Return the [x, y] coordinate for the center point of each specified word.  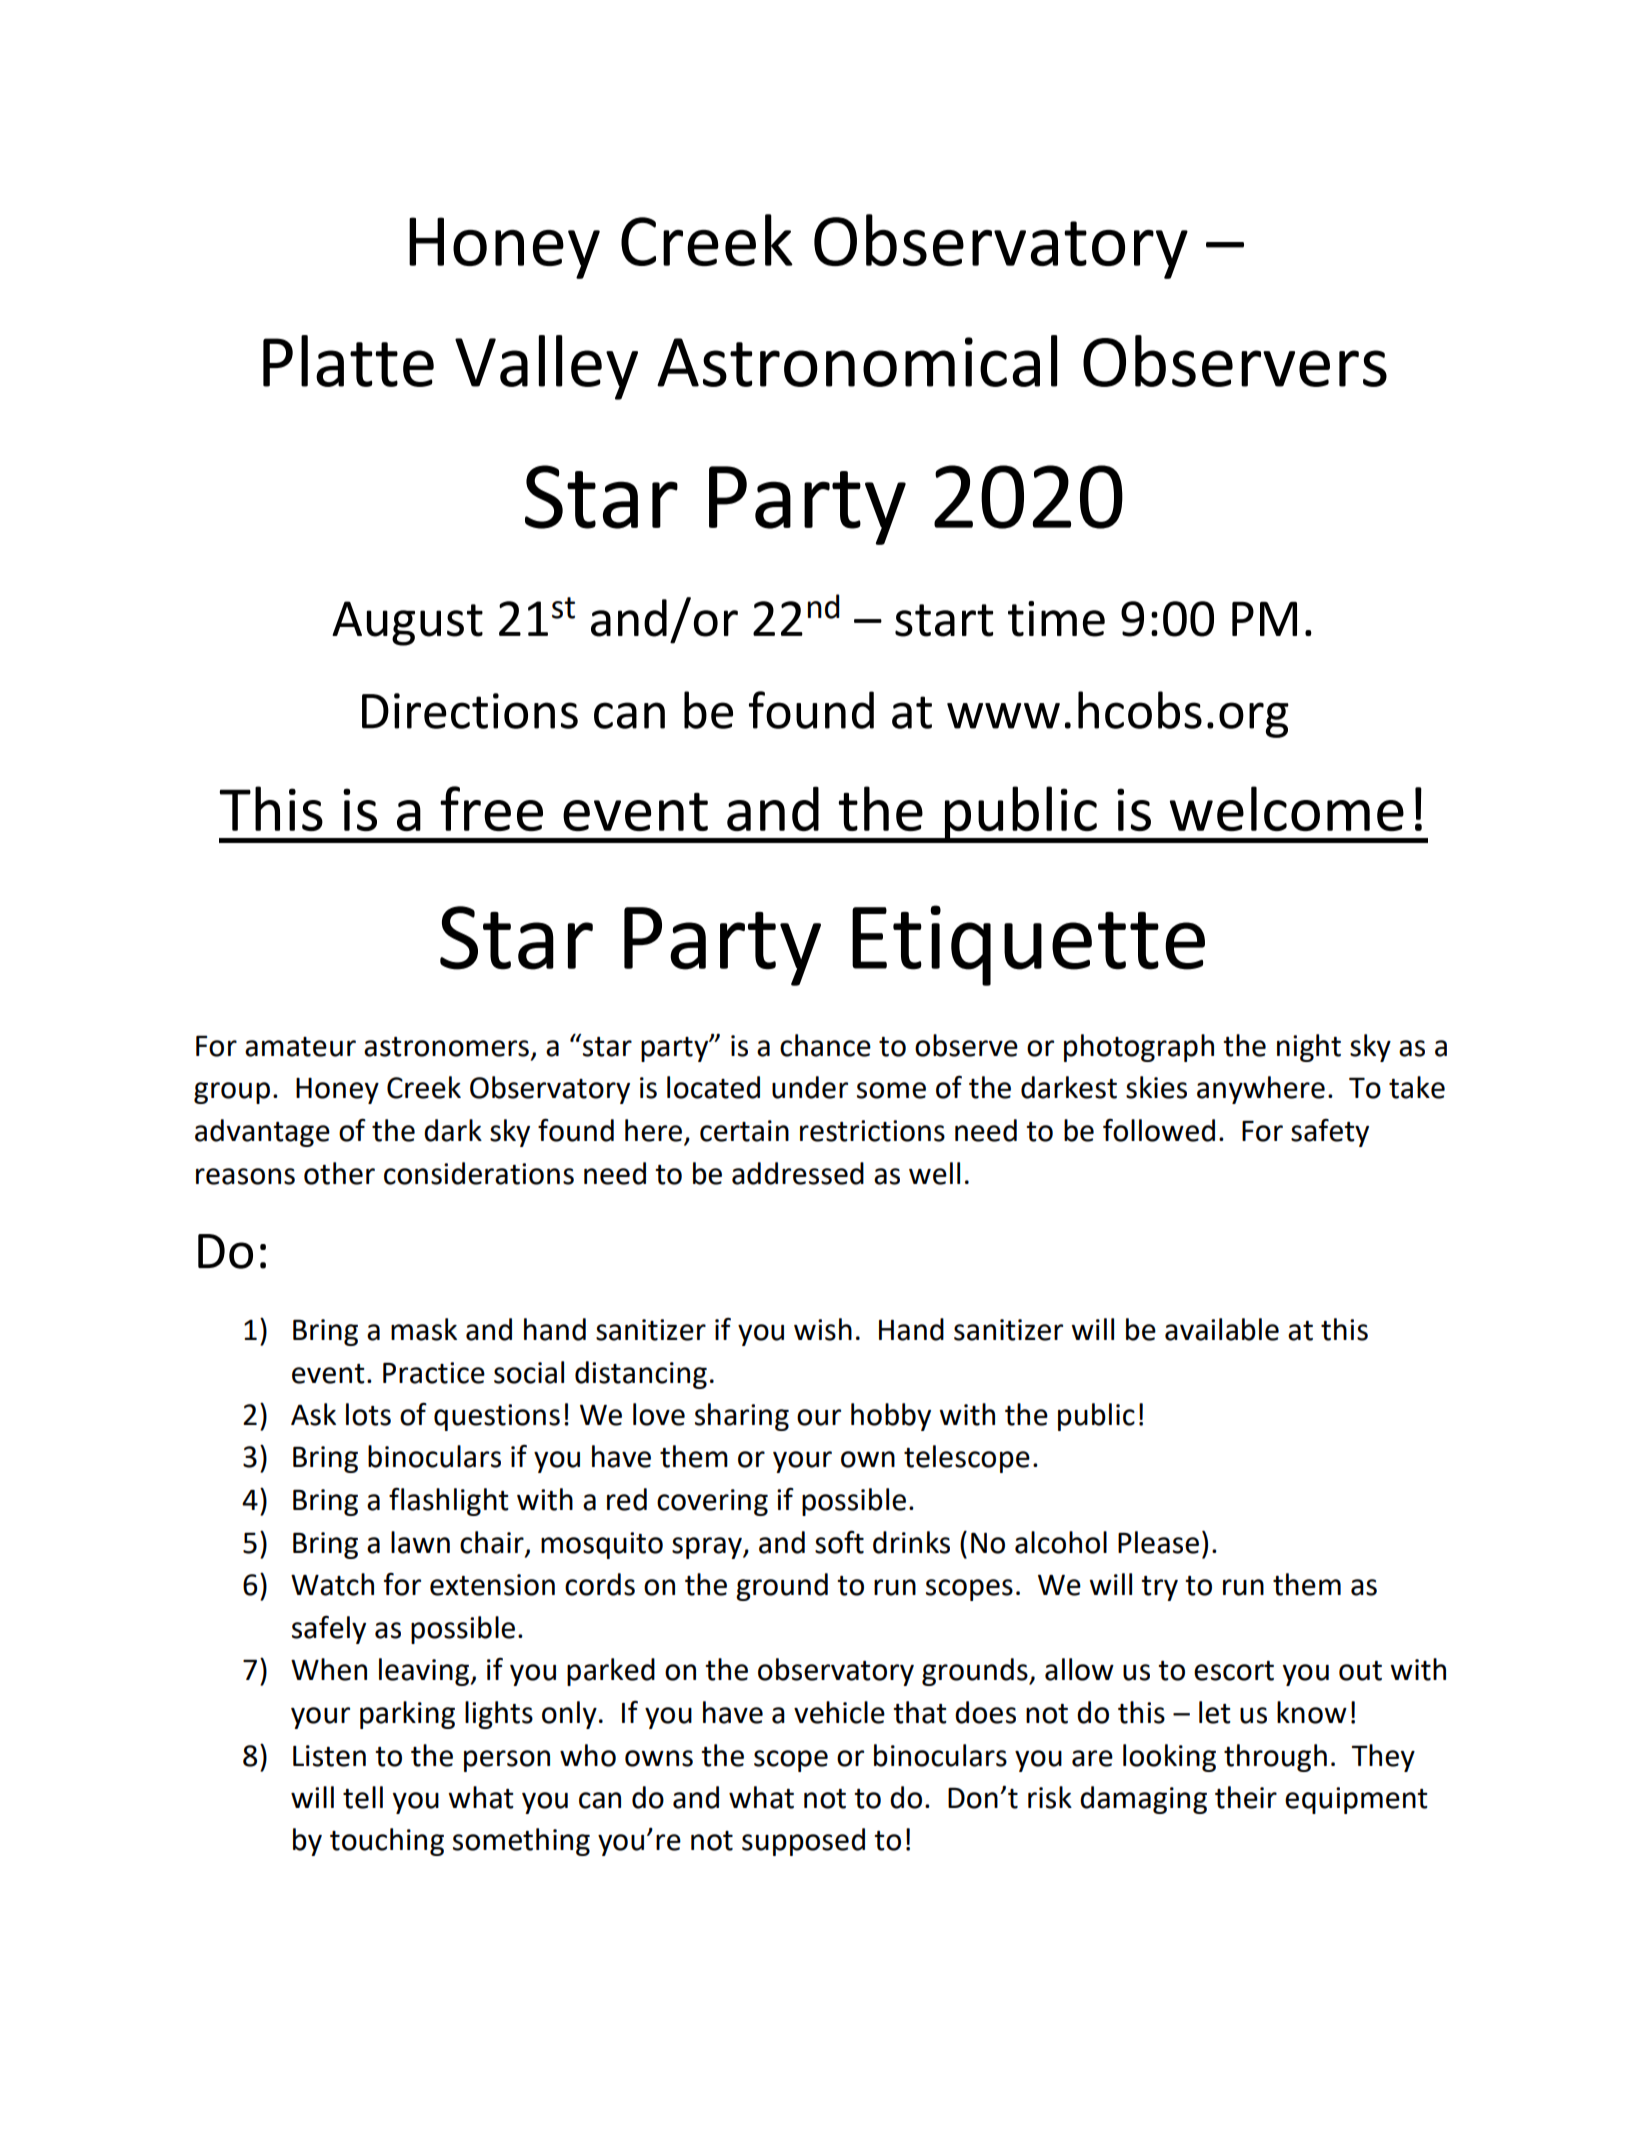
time [1056, 619]
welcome [1287, 808]
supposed [803, 1842]
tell [363, 1797]
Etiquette [1028, 945]
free [491, 808]
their [1246, 1797]
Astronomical [857, 361]
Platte [348, 361]
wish [823, 1329]
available [1222, 1329]
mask [424, 1329]
